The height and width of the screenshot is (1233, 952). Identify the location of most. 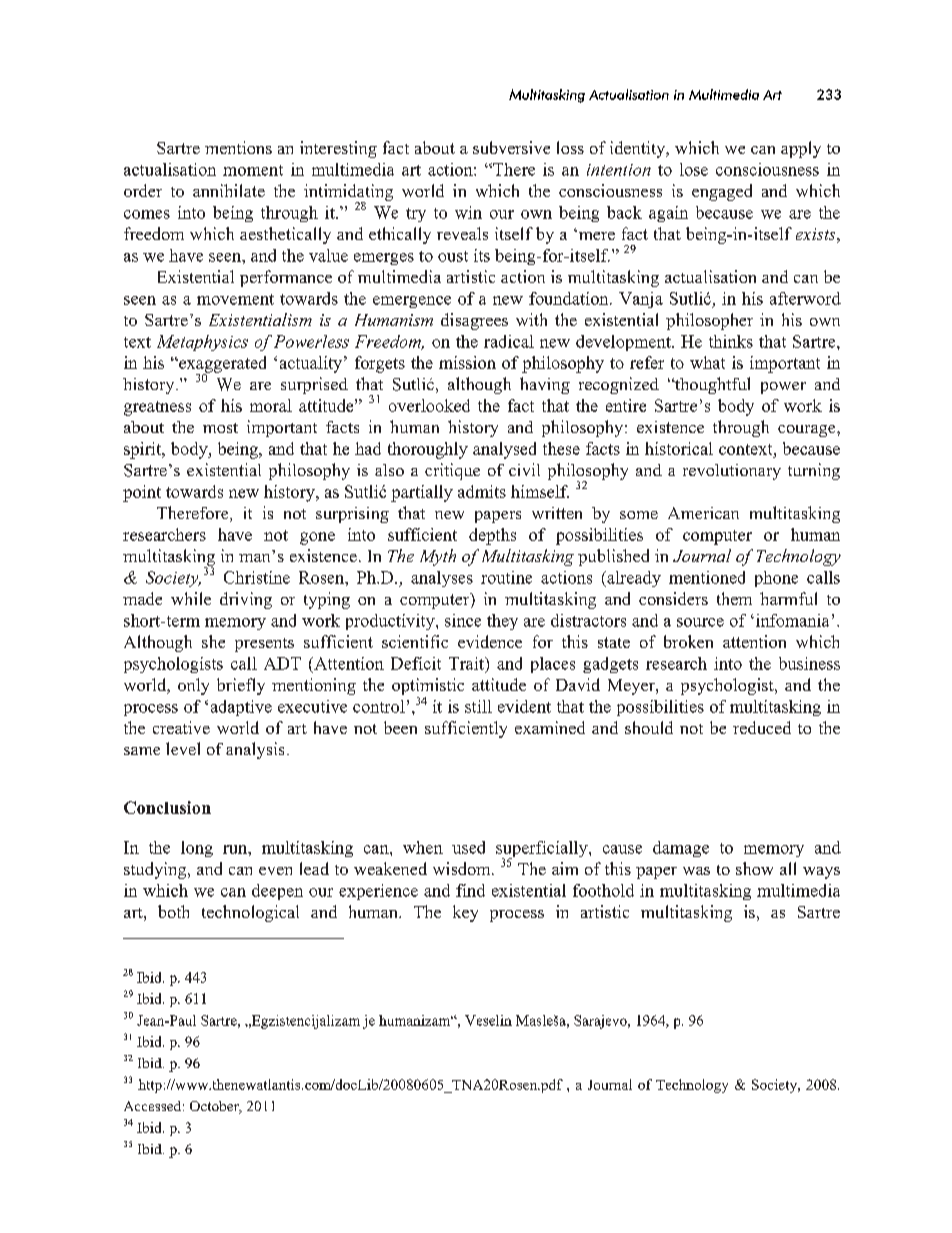
(220, 428).
